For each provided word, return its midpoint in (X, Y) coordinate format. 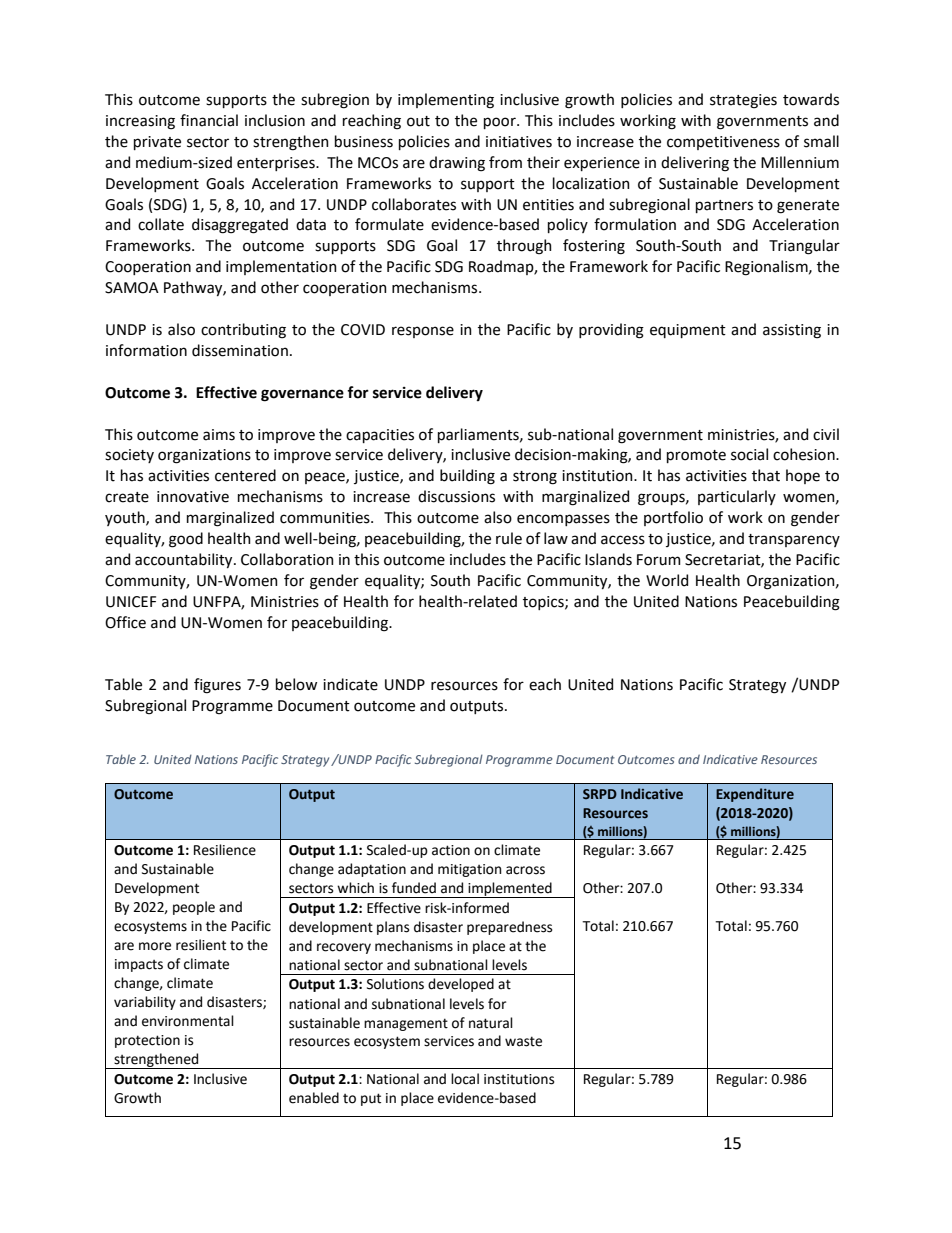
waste (523, 1041)
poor (501, 123)
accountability (185, 560)
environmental (188, 1021)
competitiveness (723, 143)
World (667, 580)
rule (509, 538)
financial (209, 120)
